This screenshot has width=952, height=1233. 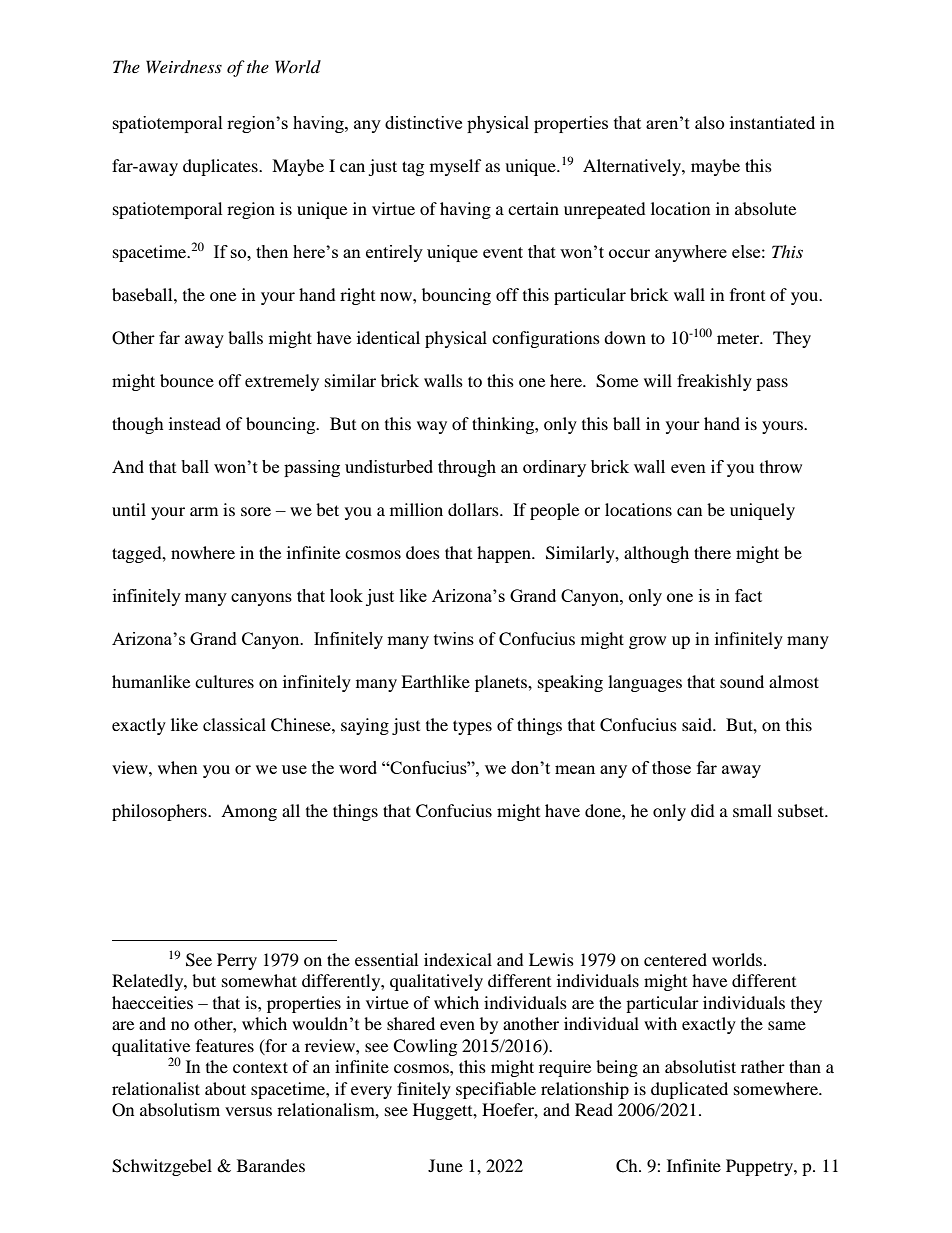 I want to click on also, so click(x=710, y=122).
